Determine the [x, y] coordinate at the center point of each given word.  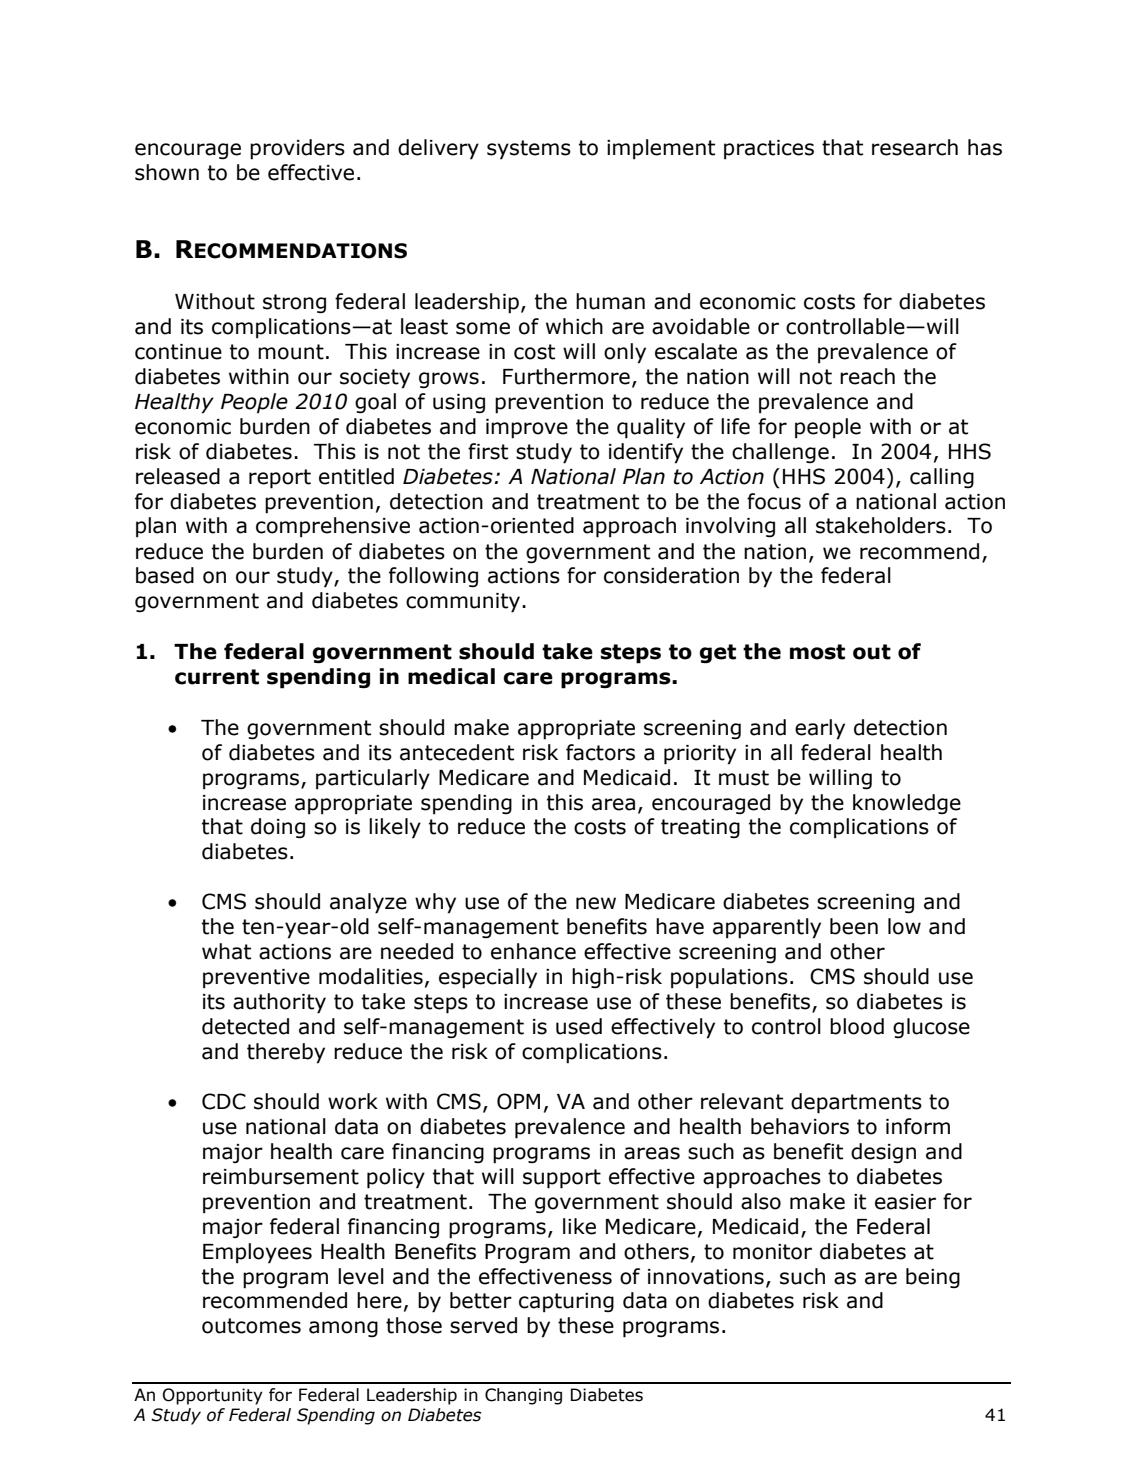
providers [297, 149]
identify [646, 453]
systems [529, 150]
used [579, 1026]
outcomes [251, 1326]
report [280, 479]
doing [278, 828]
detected [245, 1026]
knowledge [907, 804]
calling [942, 478]
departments [856, 1103]
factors [600, 752]
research [915, 147]
